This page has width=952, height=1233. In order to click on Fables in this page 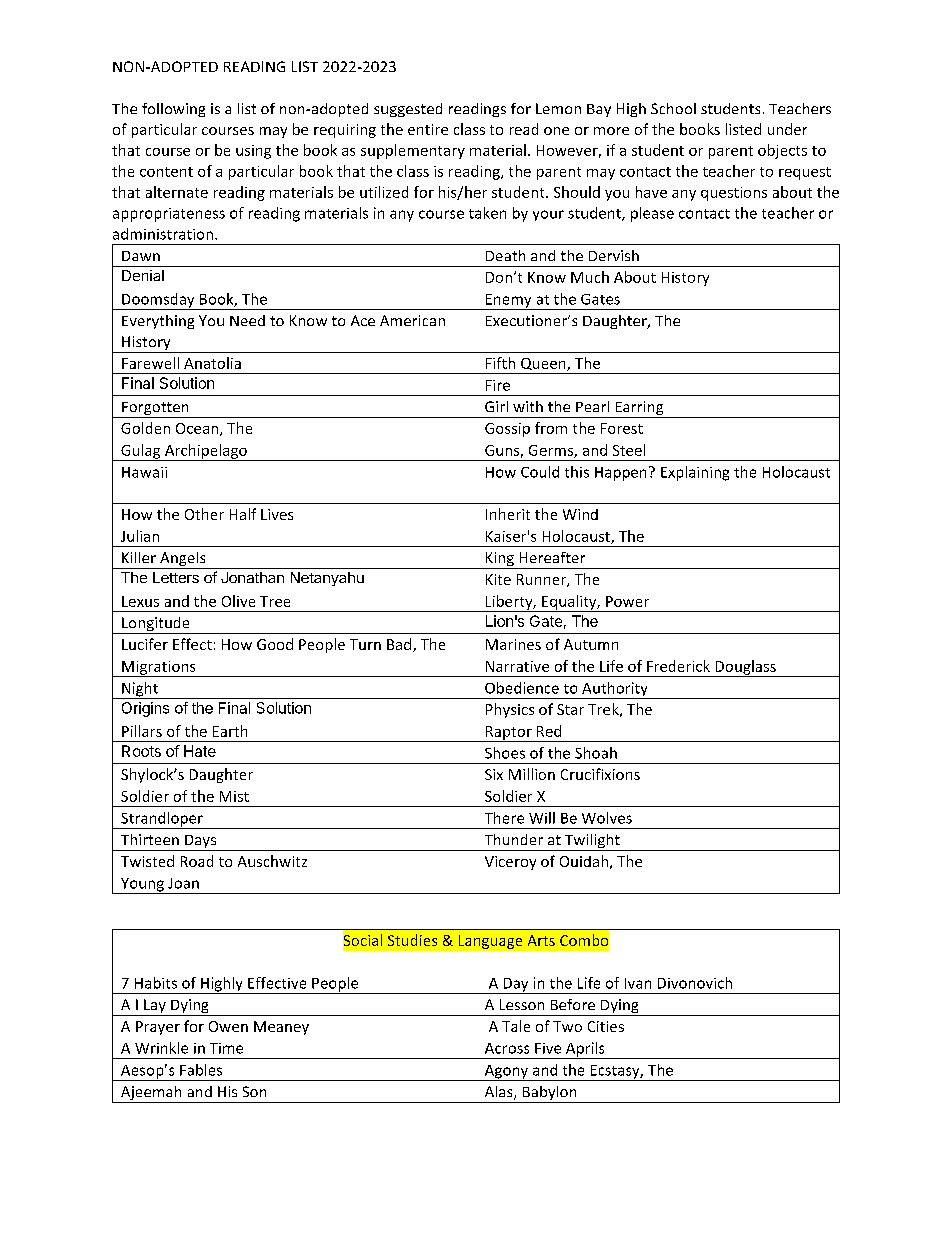, I will do `click(201, 1070)`.
